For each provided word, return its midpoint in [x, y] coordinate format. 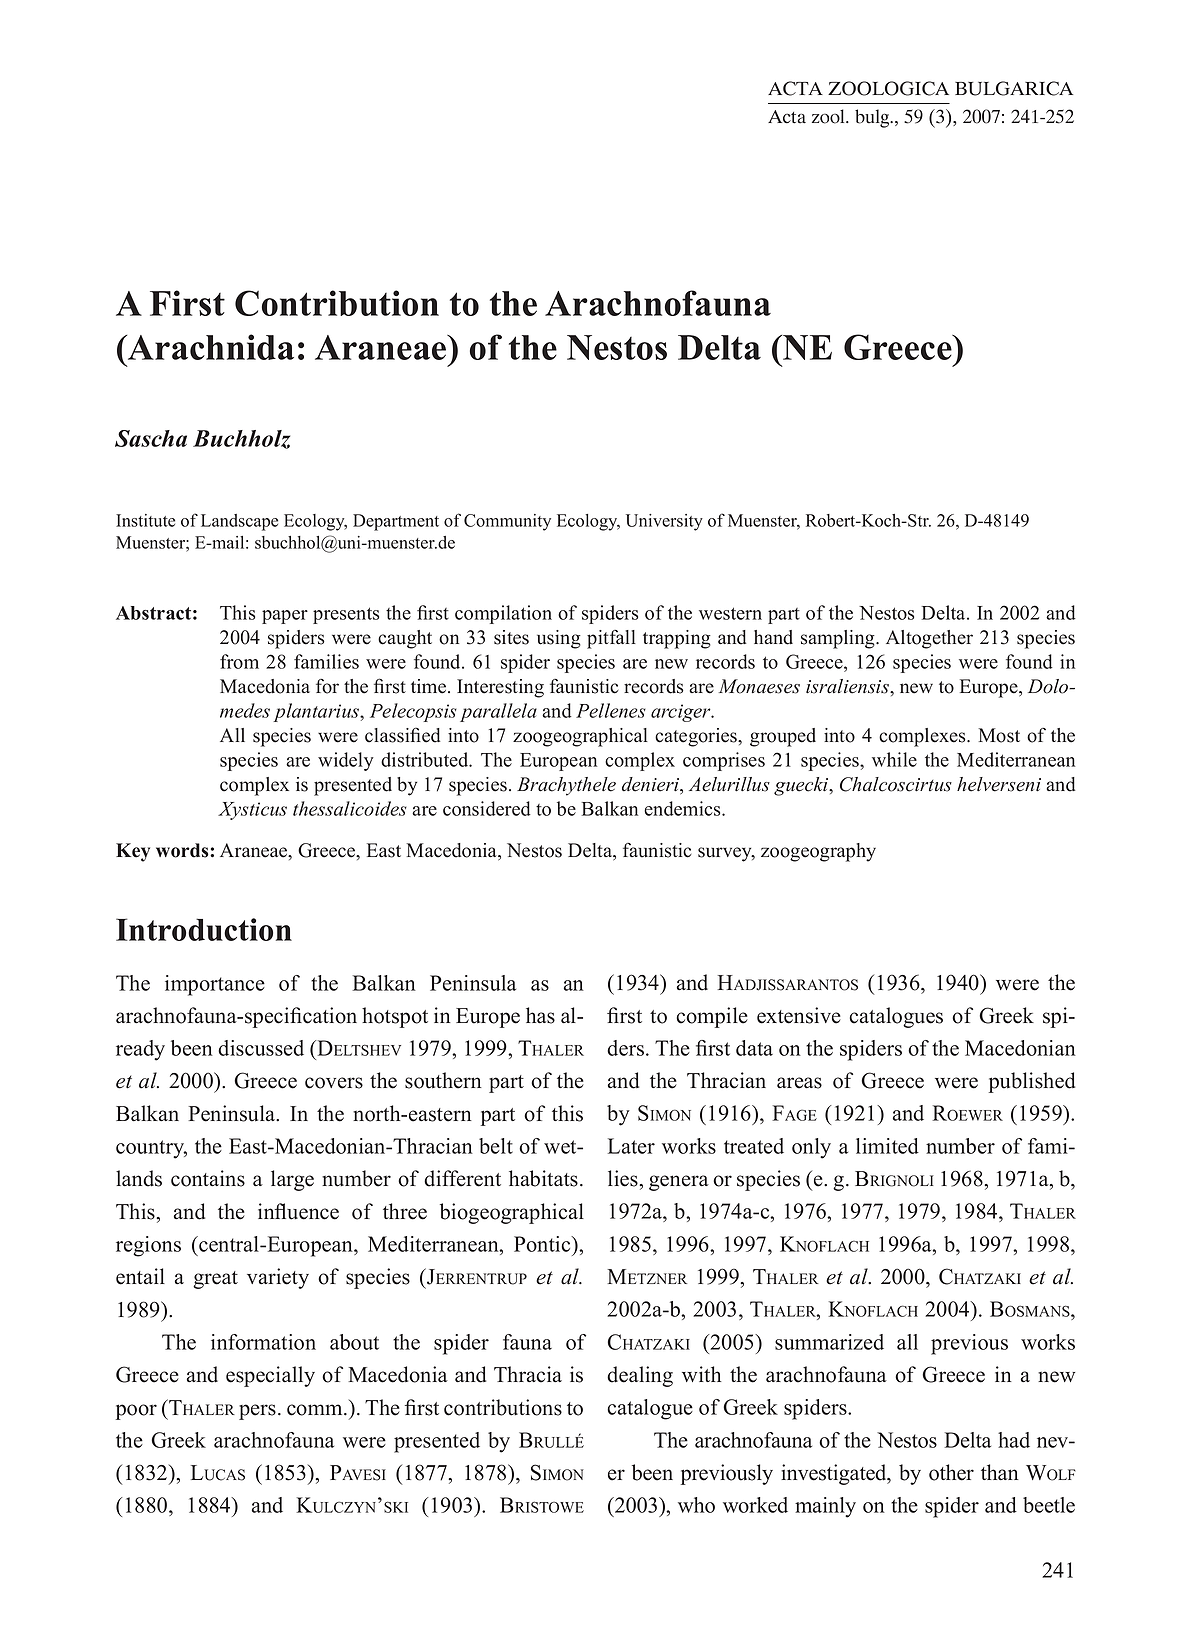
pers [257, 1412]
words [183, 850]
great [215, 1280]
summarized [829, 1342]
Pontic [543, 1244]
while [894, 759]
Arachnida [210, 347]
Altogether [929, 639]
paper [285, 617]
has [540, 1015]
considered [487, 808]
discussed [261, 1048]
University [664, 522]
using [559, 639]
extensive [799, 1015]
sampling [839, 639]
